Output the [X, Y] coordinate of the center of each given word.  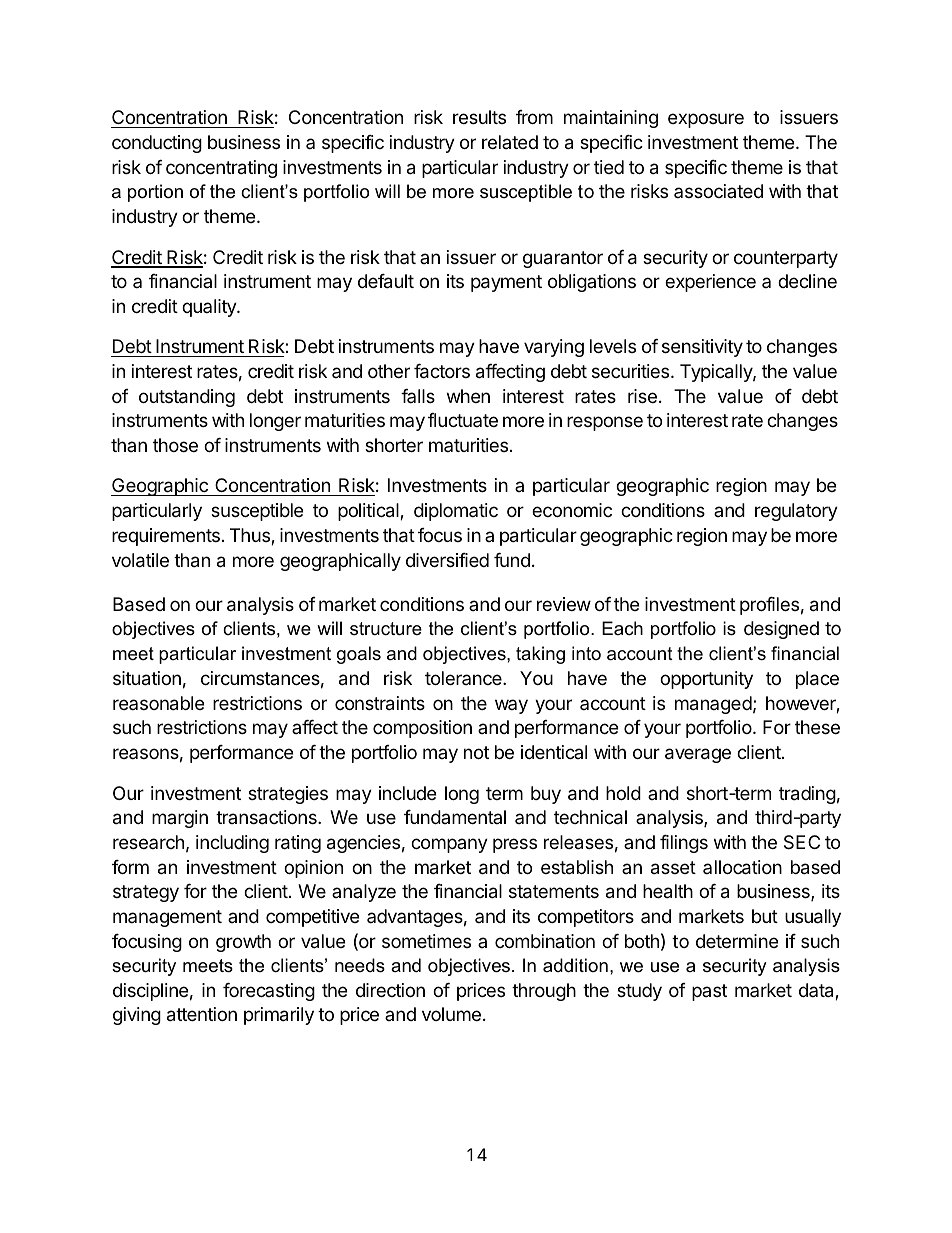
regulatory [796, 512]
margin [180, 819]
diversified [447, 560]
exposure [706, 120]
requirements [166, 537]
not [476, 752]
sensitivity [702, 348]
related [510, 142]
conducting [157, 144]
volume [451, 1014]
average [698, 755]
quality [210, 308]
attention [202, 1014]
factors [442, 371]
